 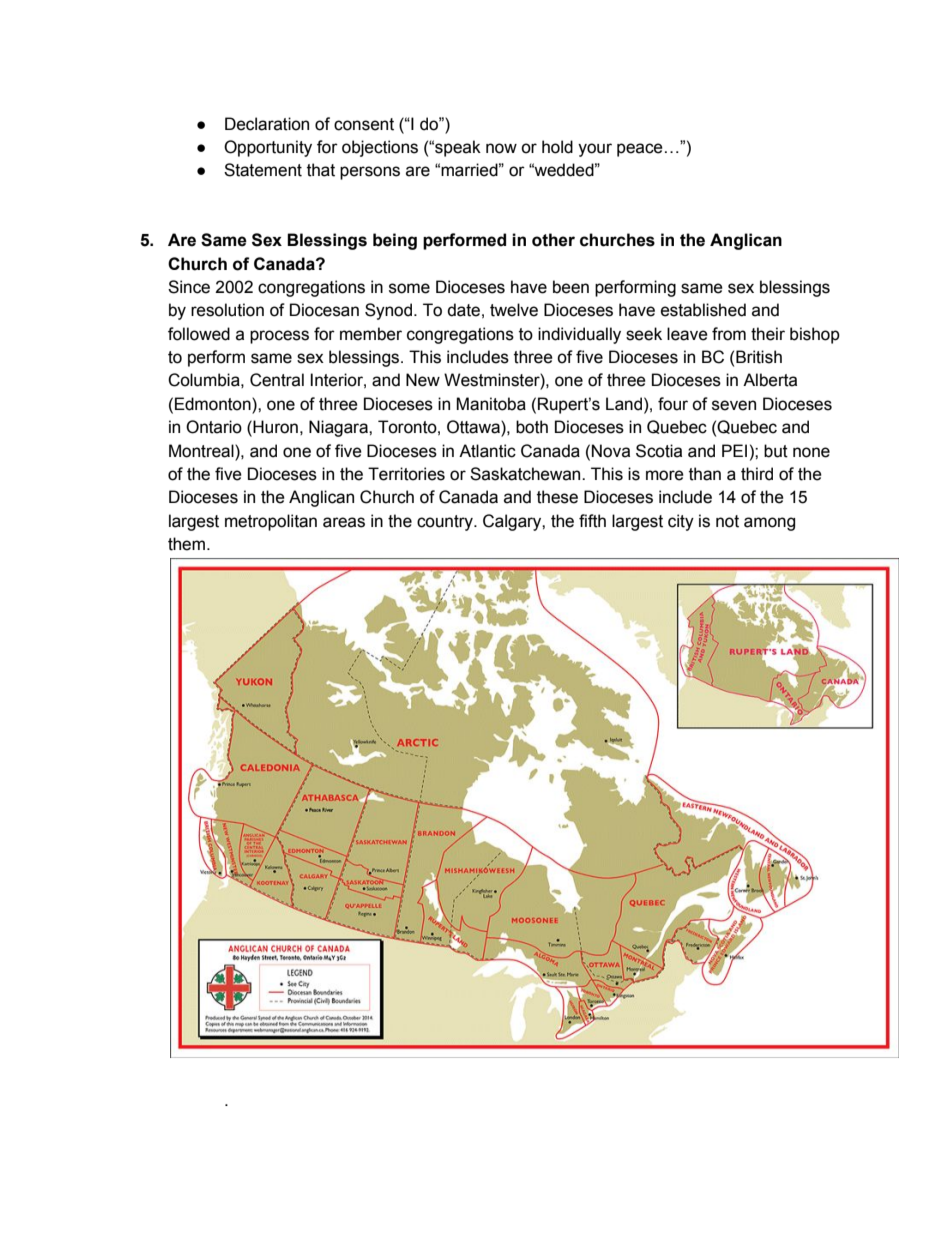 What do you see at coordinates (279, 337) in the screenshot?
I see `process` at bounding box center [279, 337].
